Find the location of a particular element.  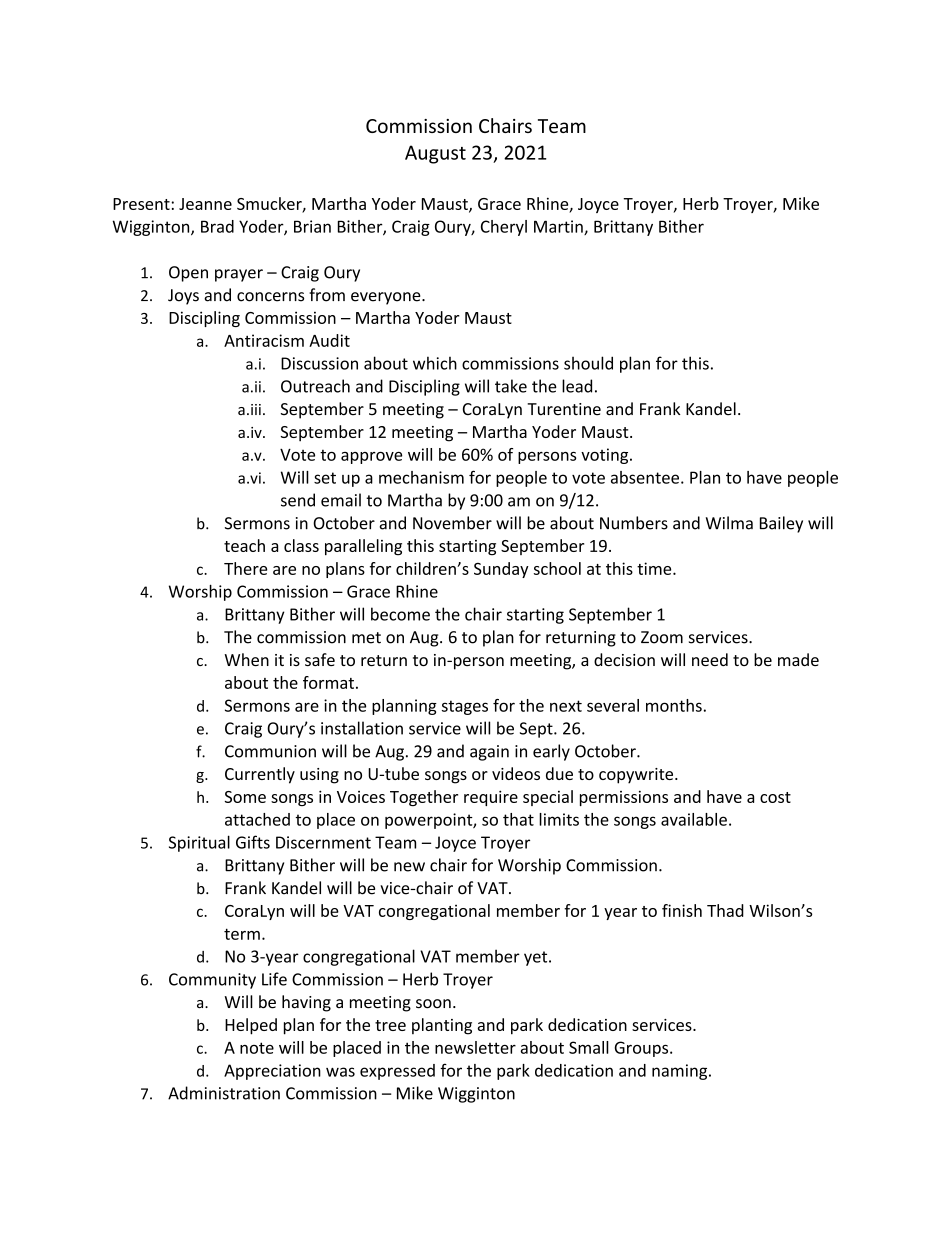

naming is located at coordinates (681, 1072).
